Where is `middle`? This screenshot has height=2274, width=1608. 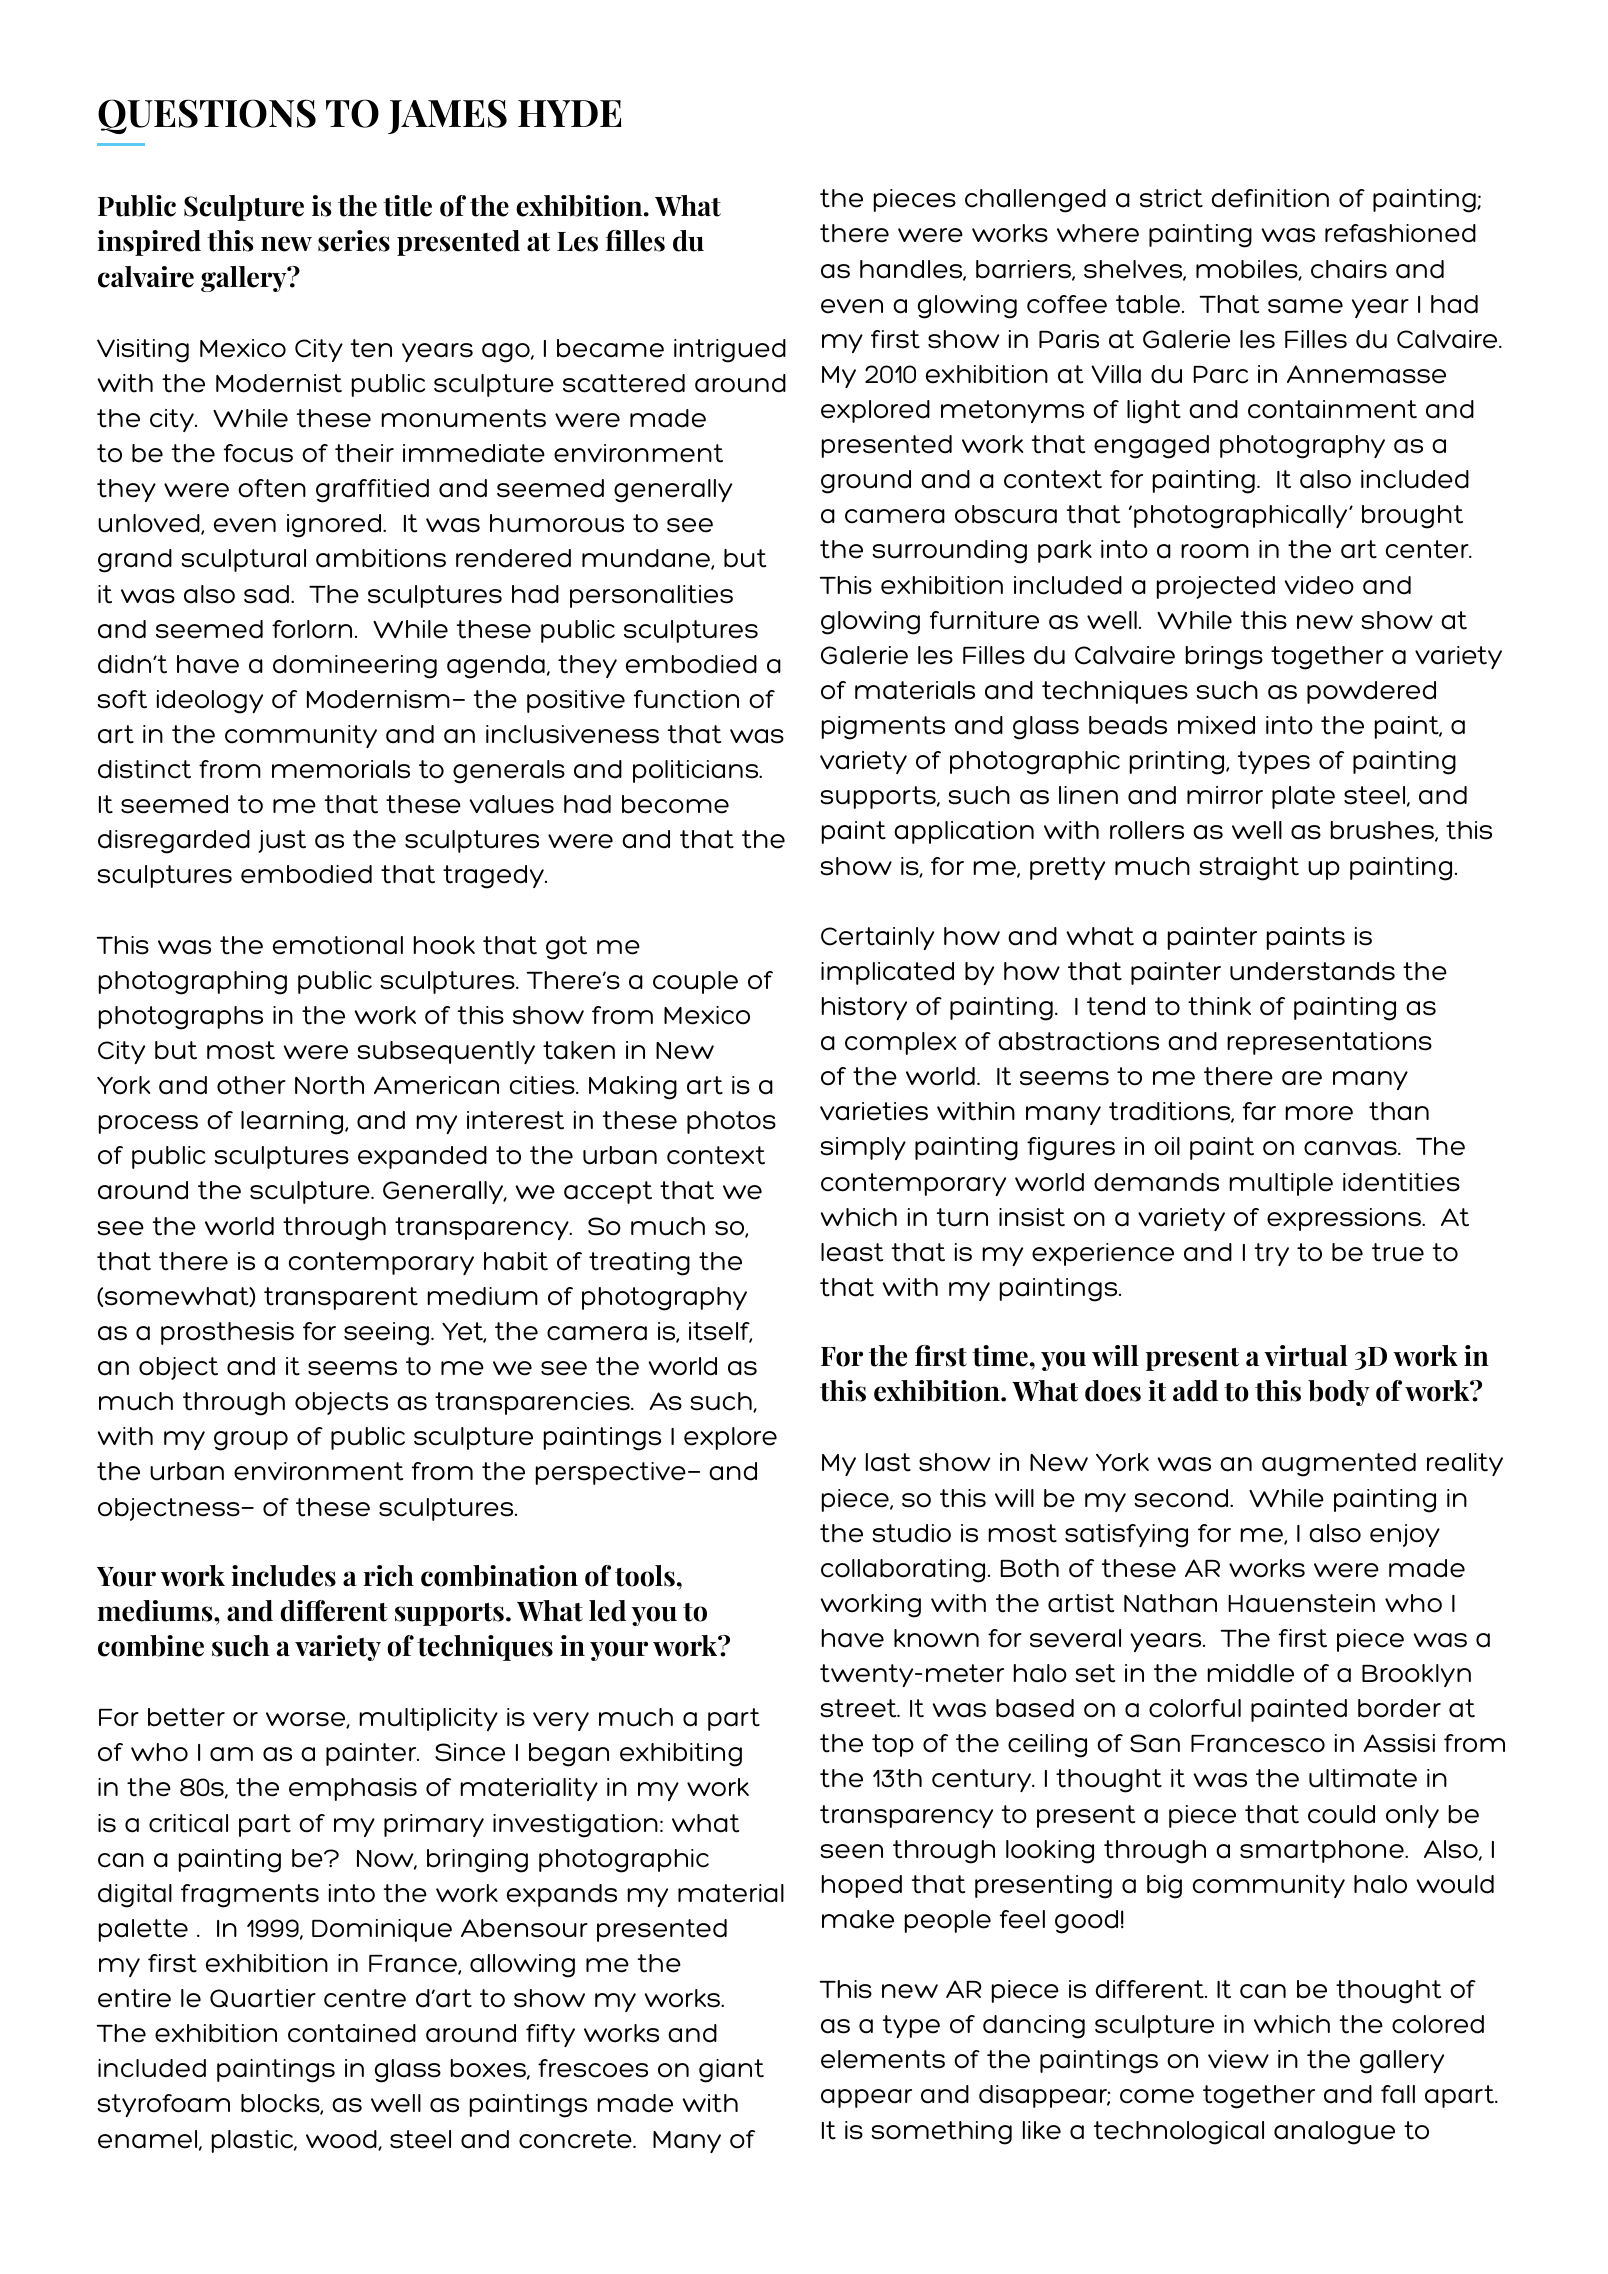
middle is located at coordinates (1250, 1673).
